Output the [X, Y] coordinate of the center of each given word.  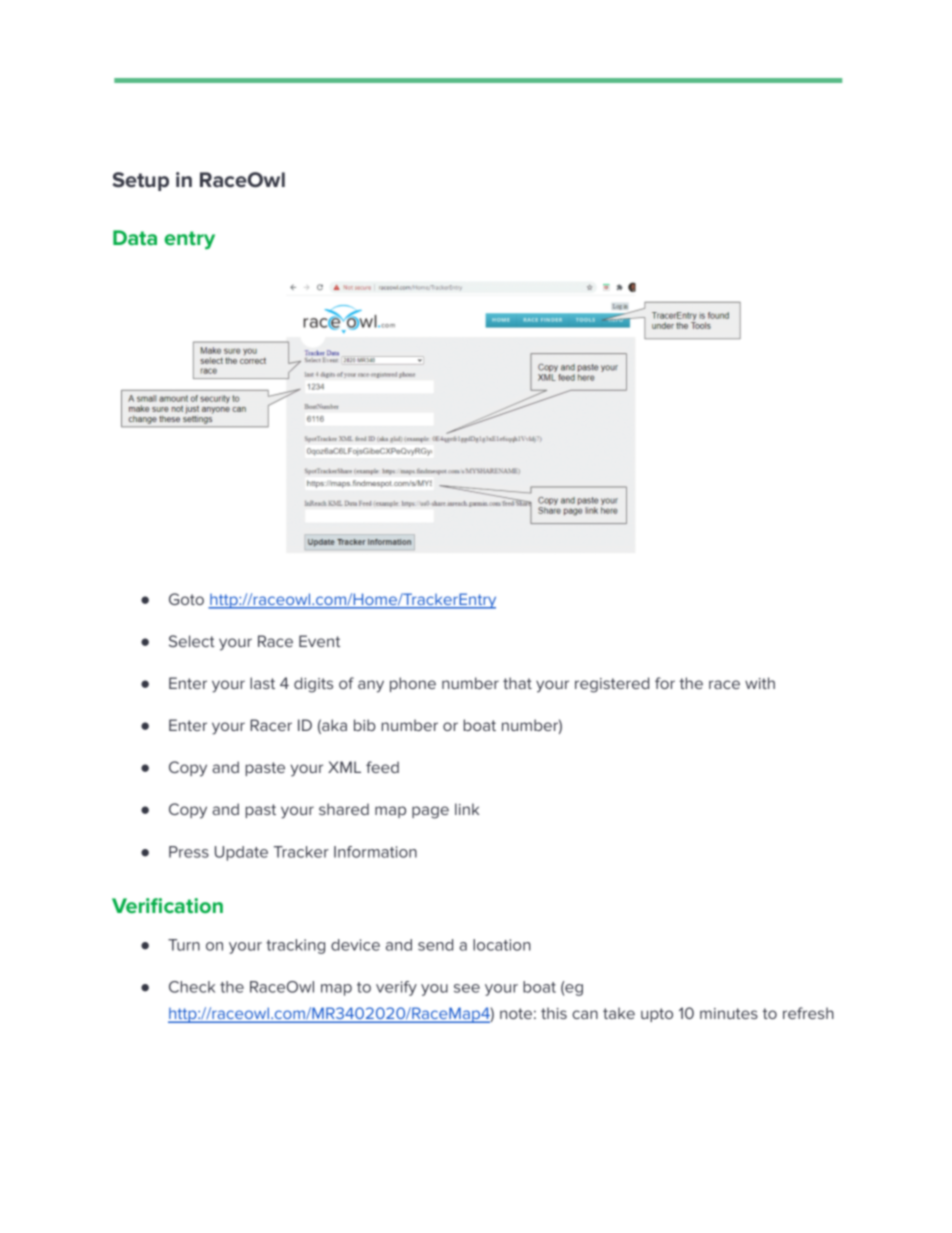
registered [612, 685]
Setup [141, 181]
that [517, 683]
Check [192, 987]
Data [135, 237]
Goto [186, 599]
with [760, 683]
